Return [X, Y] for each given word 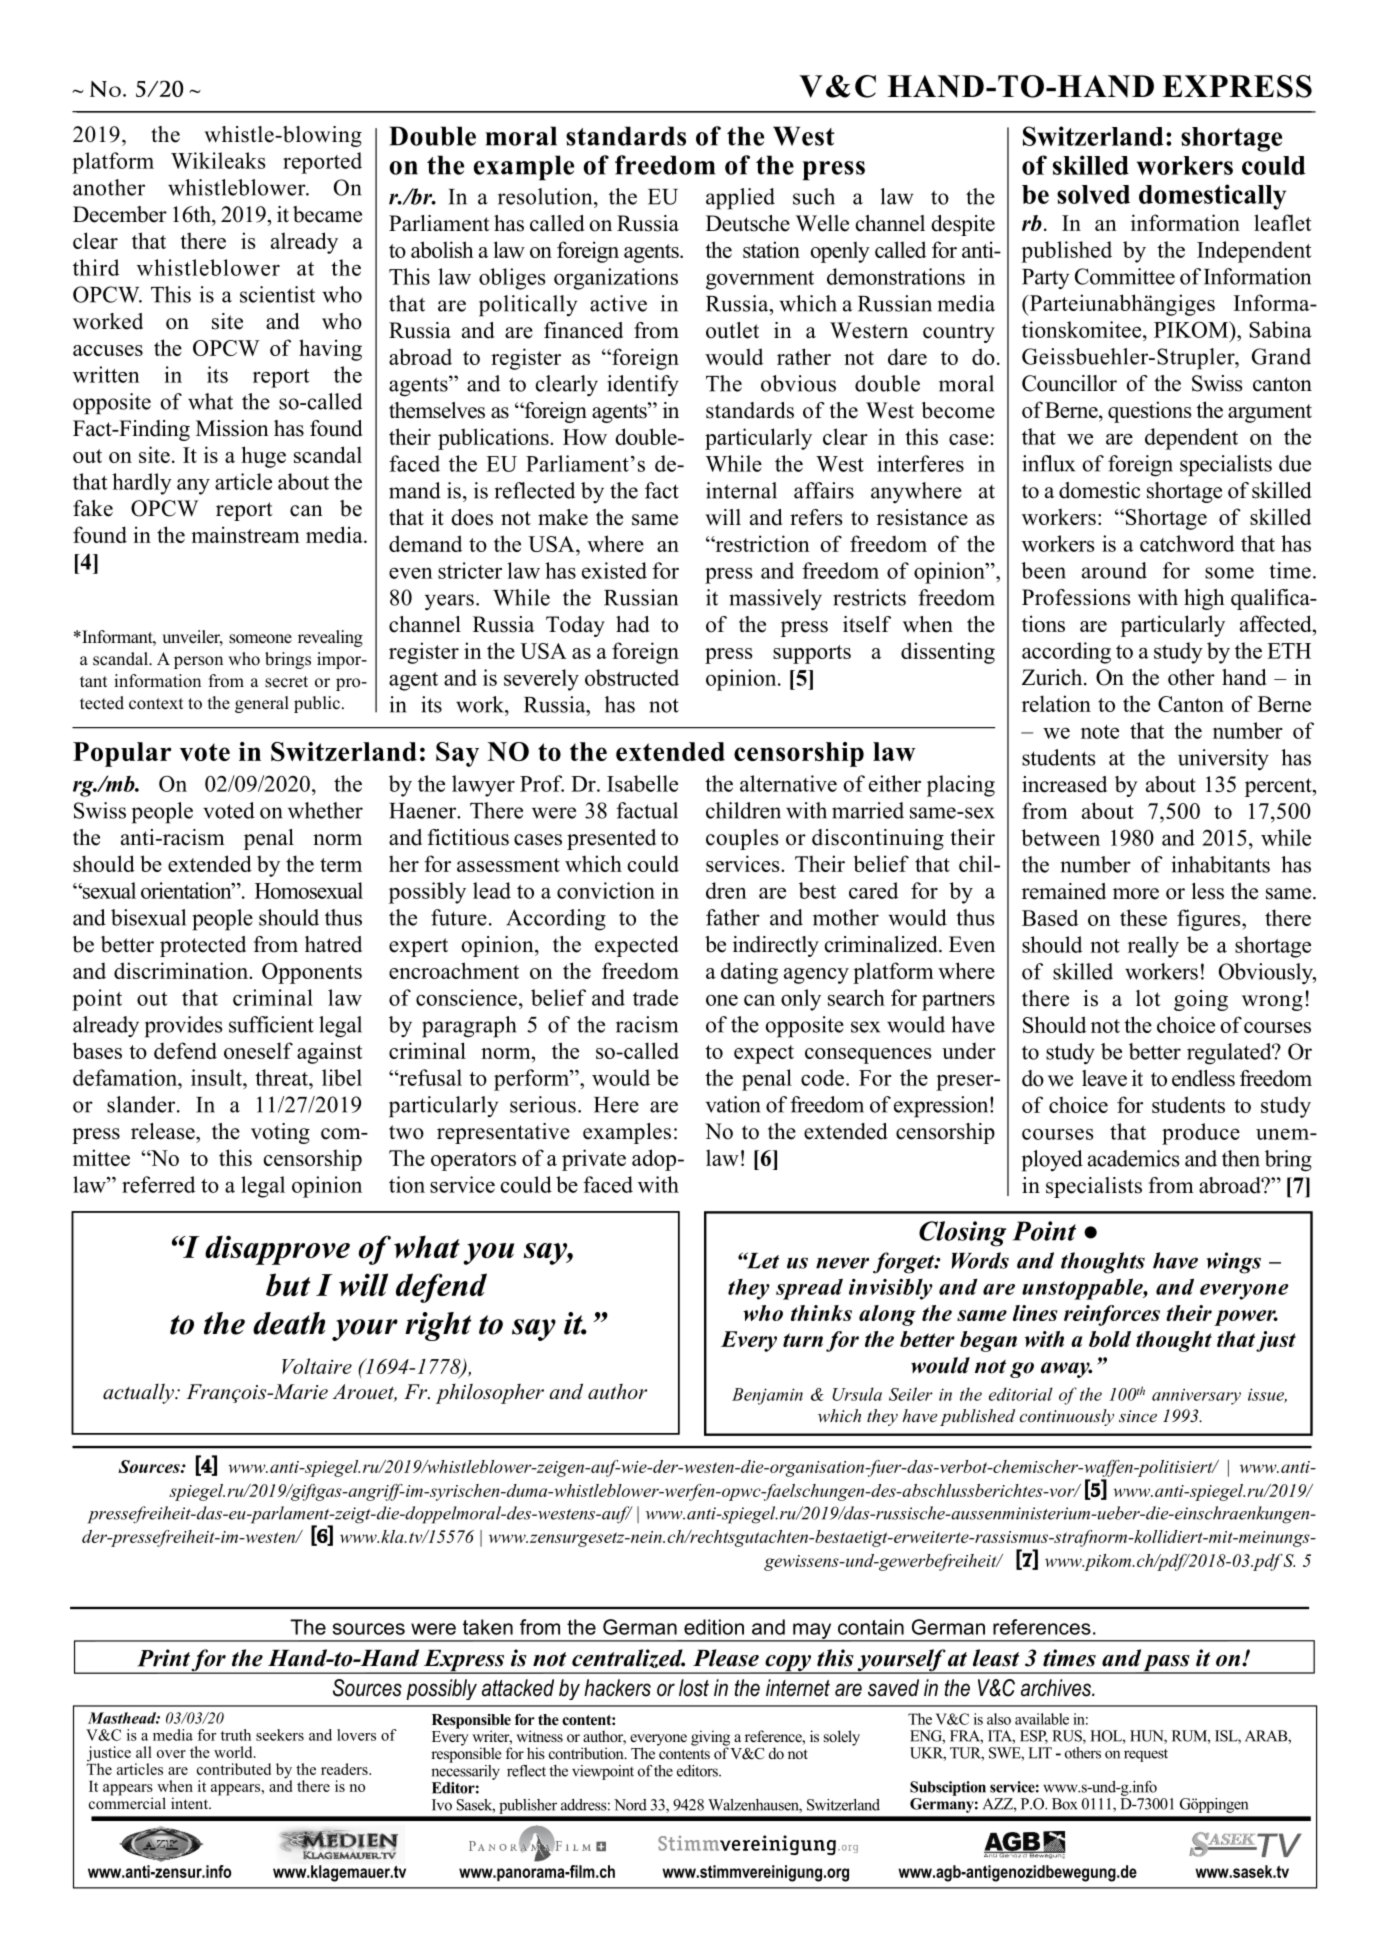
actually [139, 1393]
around [1114, 570]
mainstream [245, 534]
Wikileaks [218, 160]
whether [325, 810]
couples [742, 839]
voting [280, 1133]
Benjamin [767, 1396]
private [594, 1160]
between [1060, 837]
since [1138, 1416]
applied [740, 199]
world [234, 1752]
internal [741, 490]
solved [1093, 194]
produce [1201, 1134]
